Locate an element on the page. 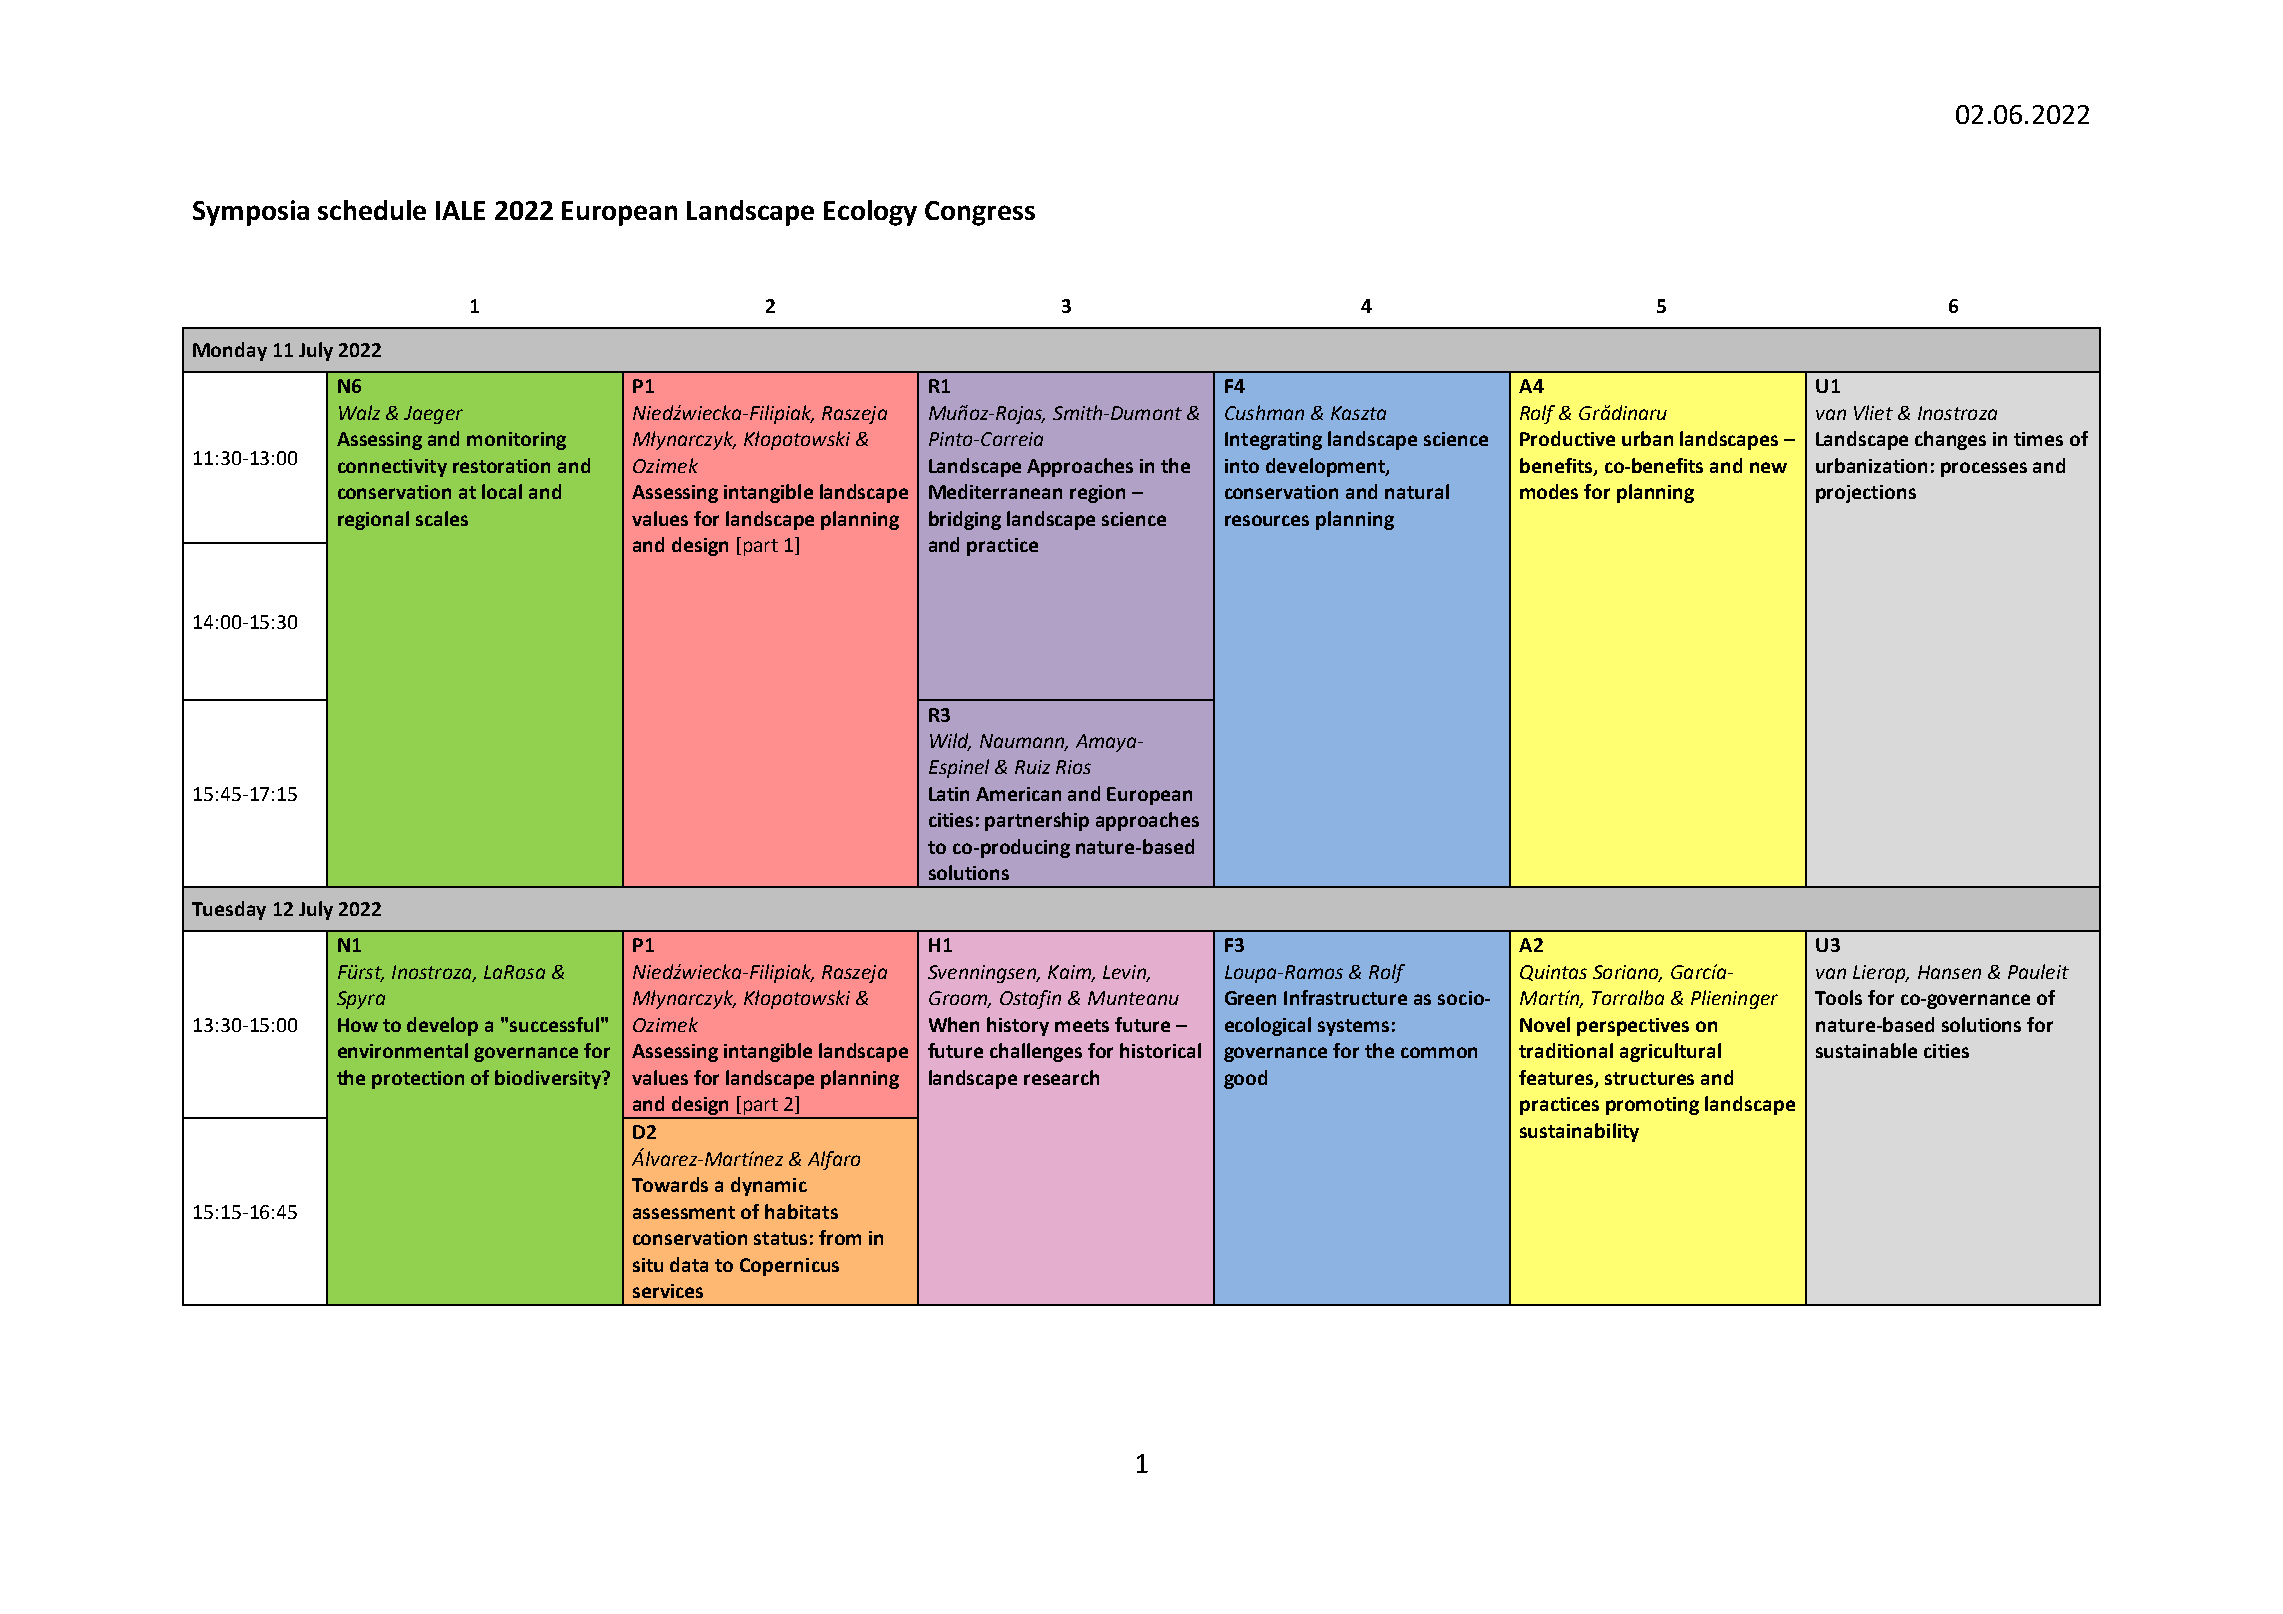 This page has height=1614, width=2283. sustainability is located at coordinates (1579, 1132).
